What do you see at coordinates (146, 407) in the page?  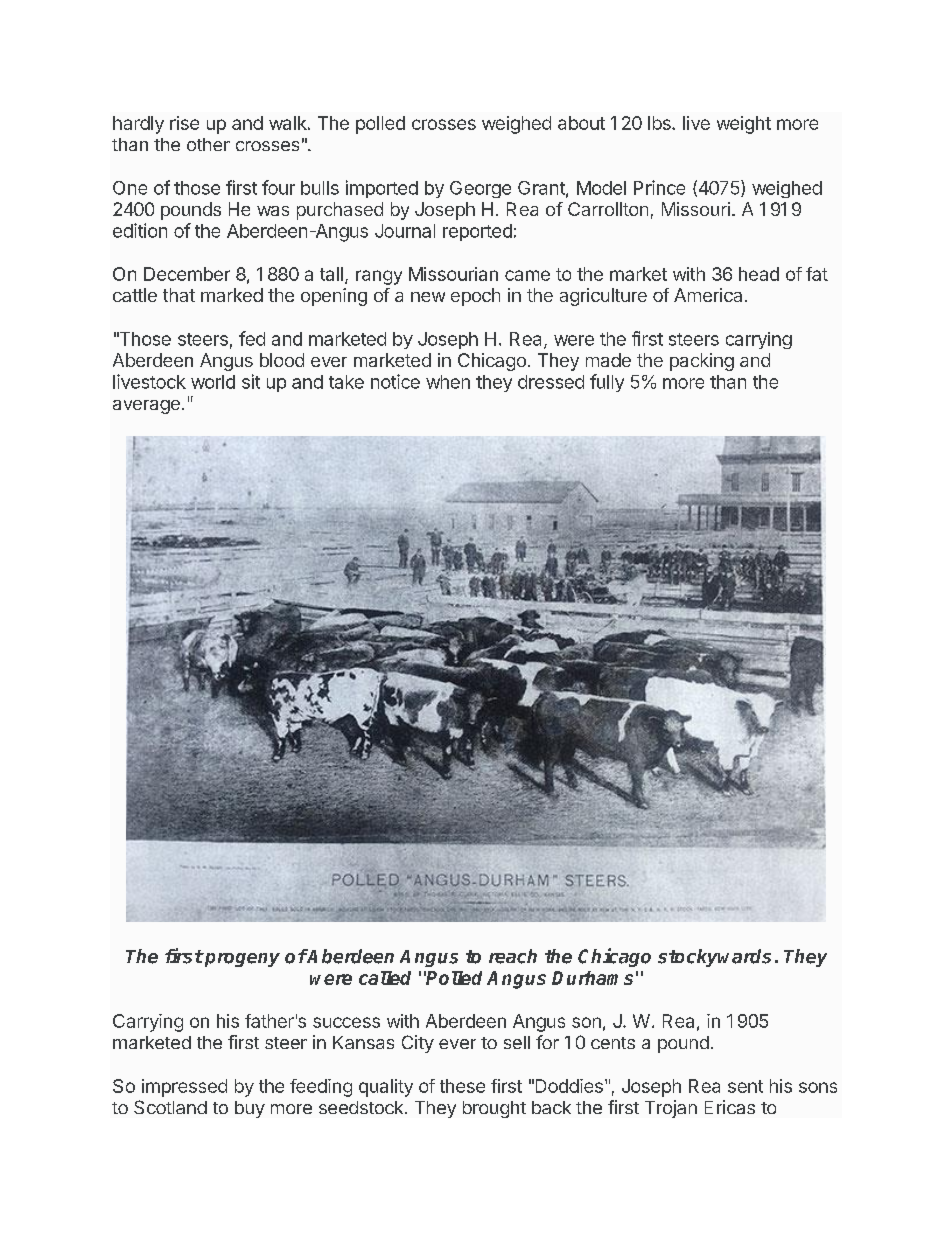 I see `average` at bounding box center [146, 407].
